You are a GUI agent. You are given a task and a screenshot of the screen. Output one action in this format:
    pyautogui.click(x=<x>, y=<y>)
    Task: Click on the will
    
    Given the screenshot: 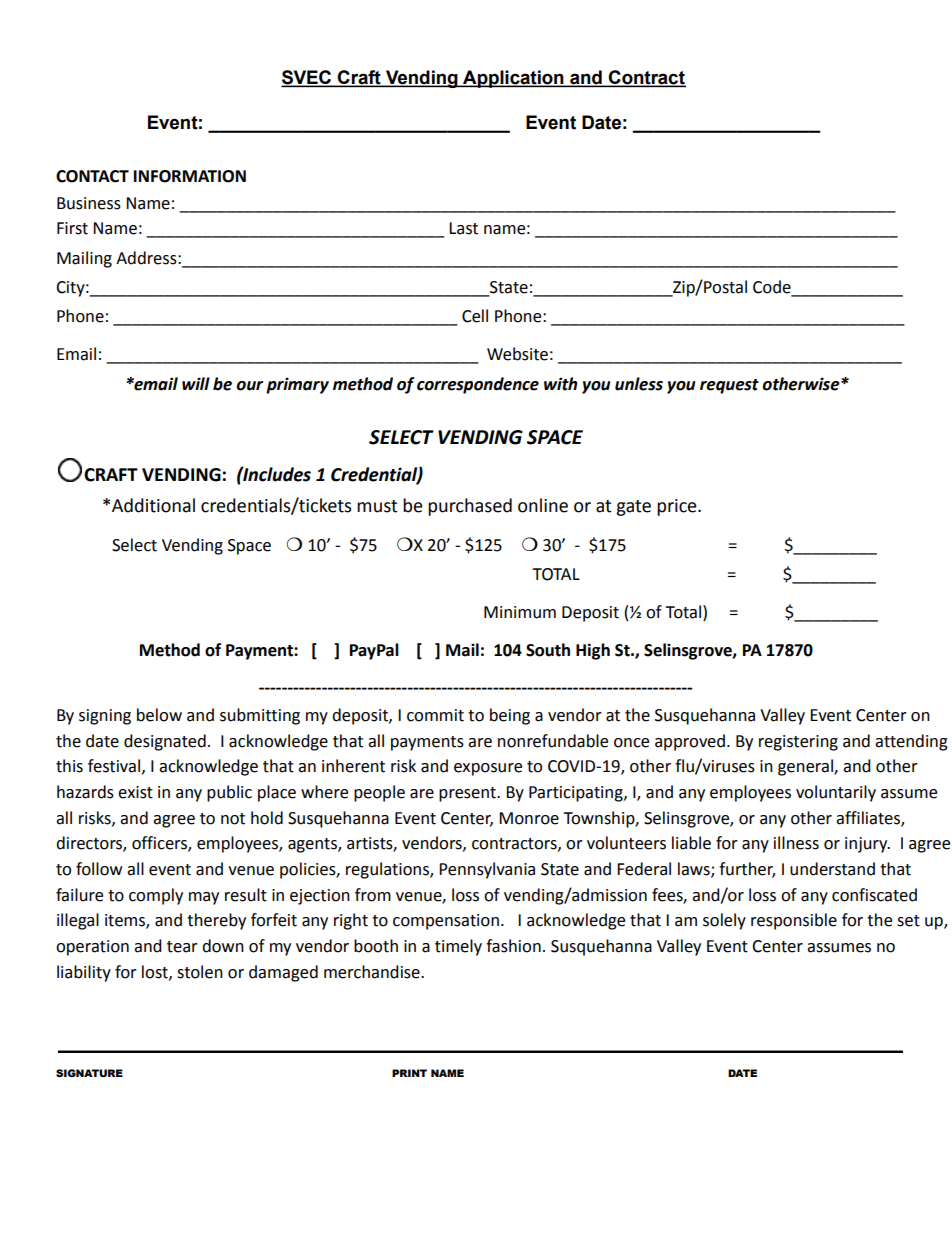 What is the action you would take?
    pyautogui.click(x=196, y=383)
